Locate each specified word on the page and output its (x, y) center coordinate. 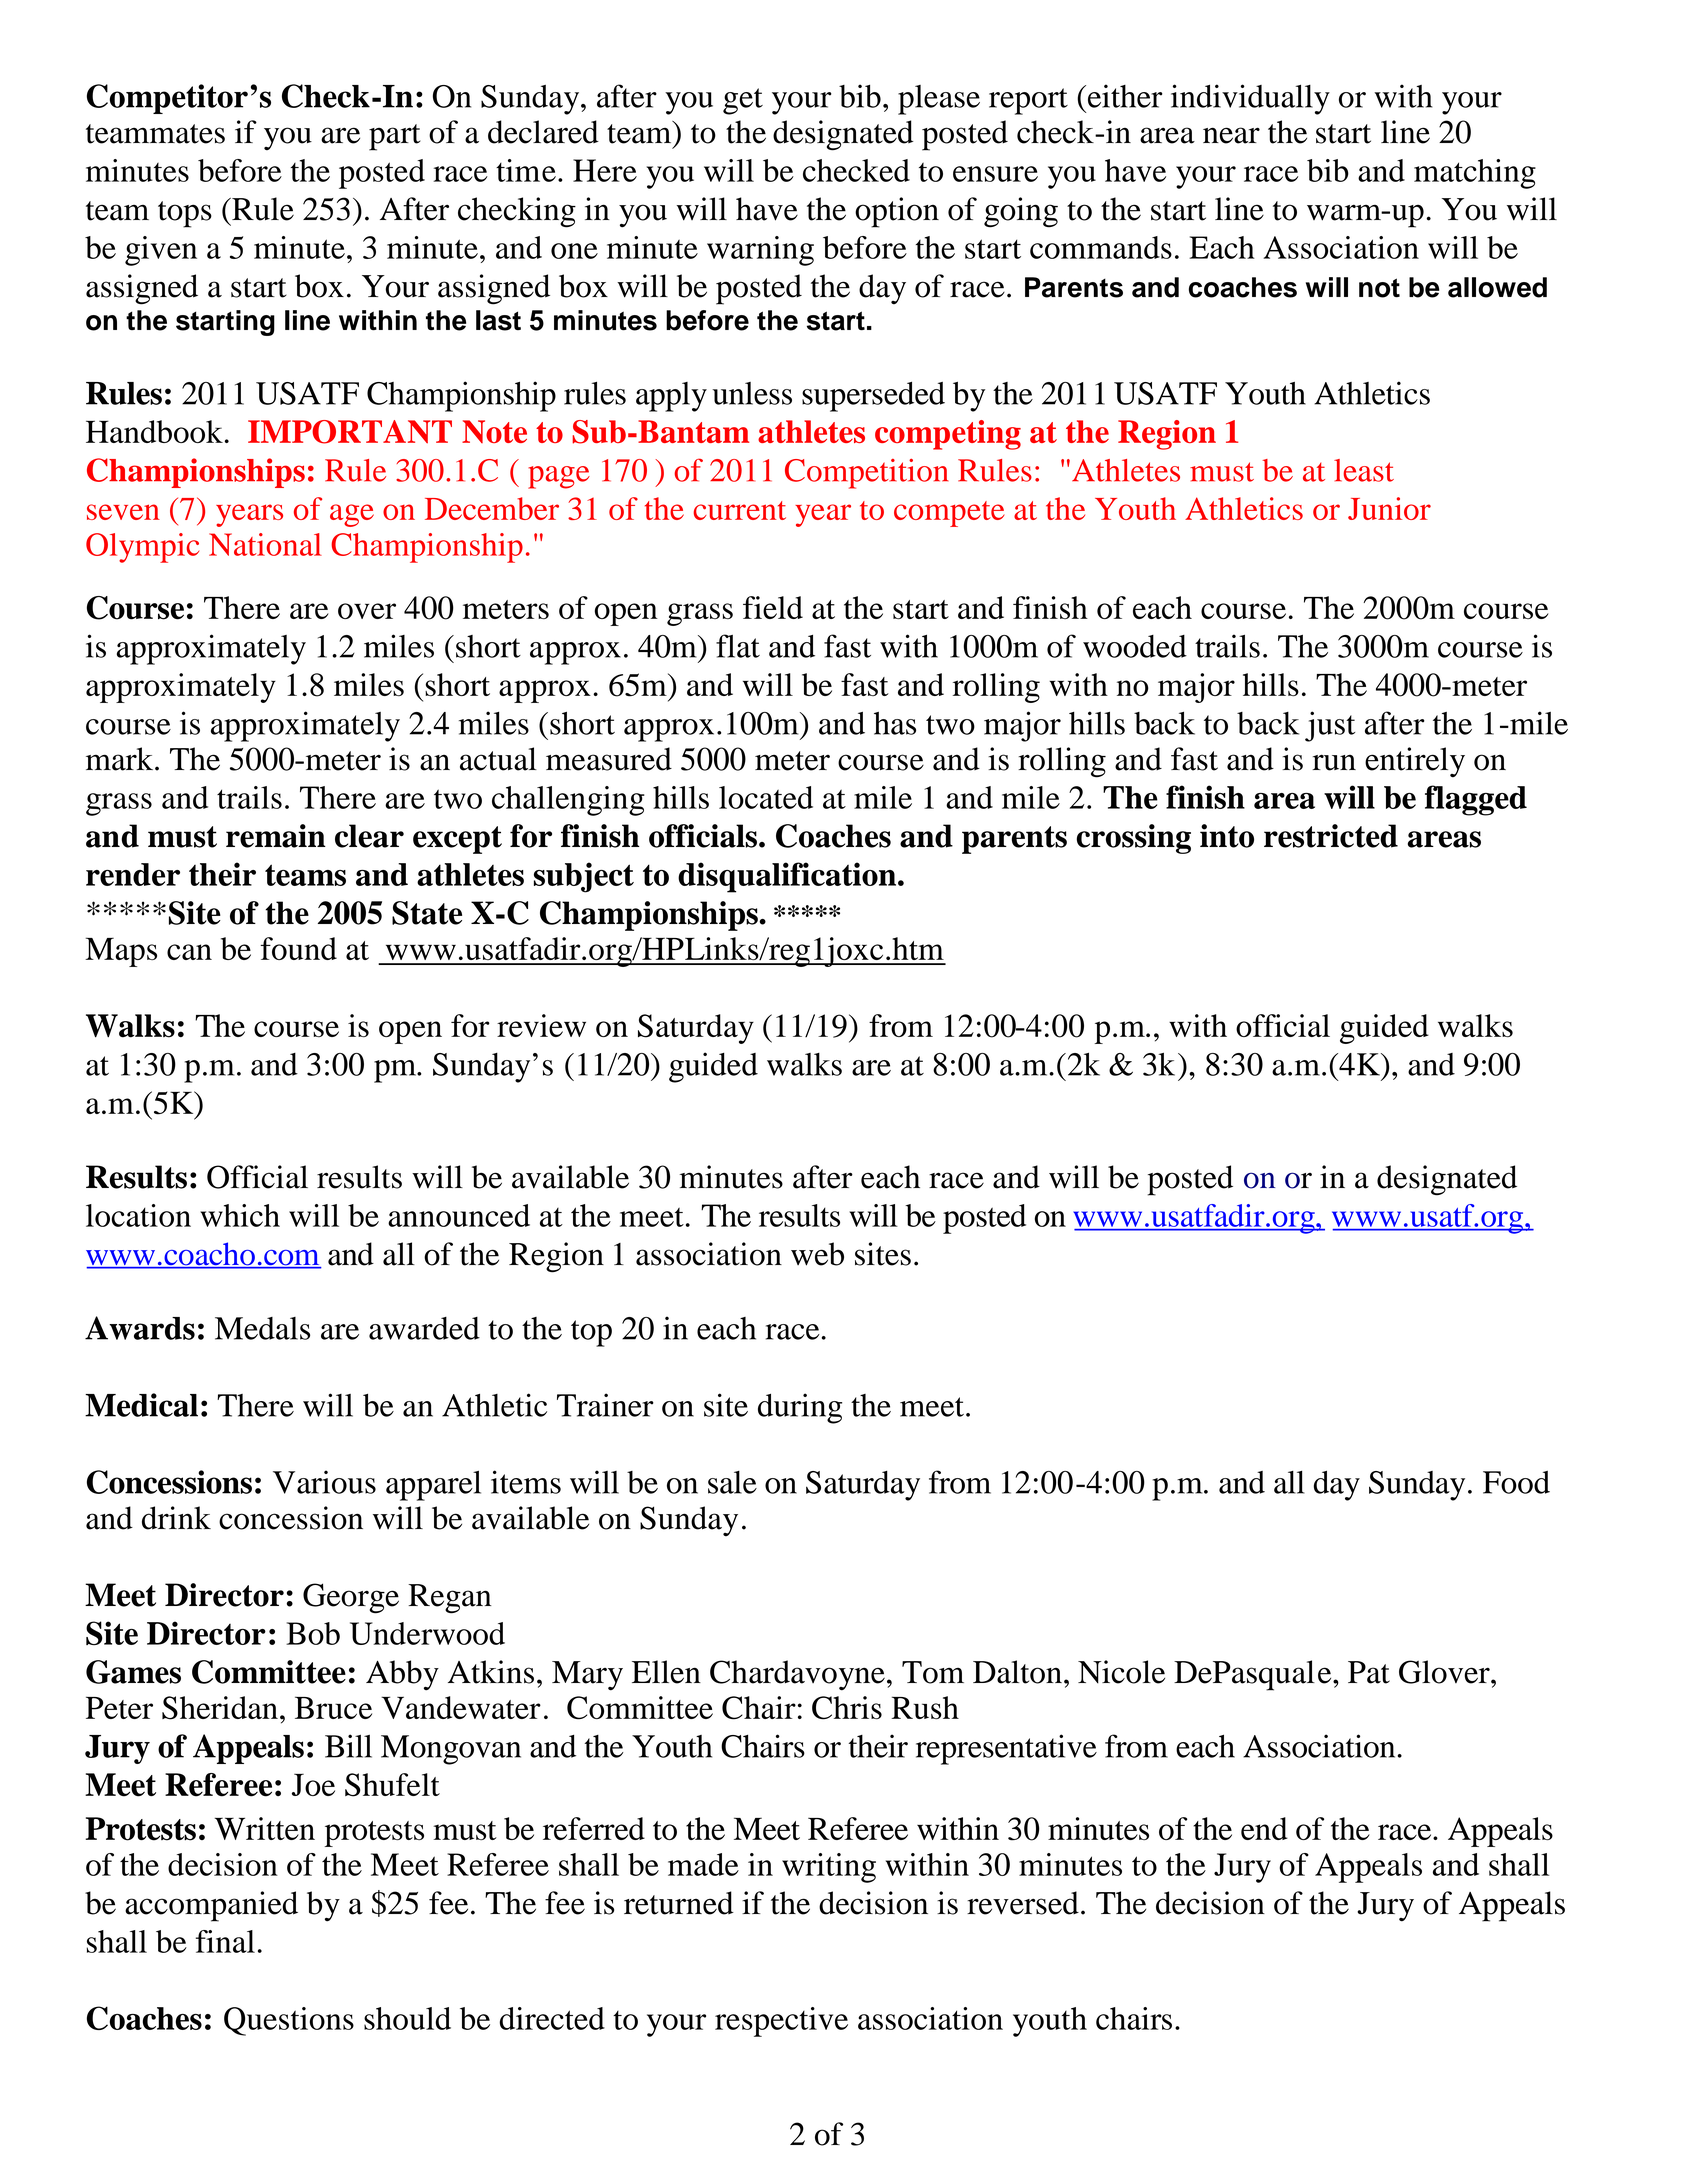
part (395, 137)
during (800, 1408)
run (1334, 762)
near (1231, 135)
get (743, 101)
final (225, 1941)
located (766, 797)
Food (1516, 1482)
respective (781, 2022)
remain (276, 836)
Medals (262, 1328)
